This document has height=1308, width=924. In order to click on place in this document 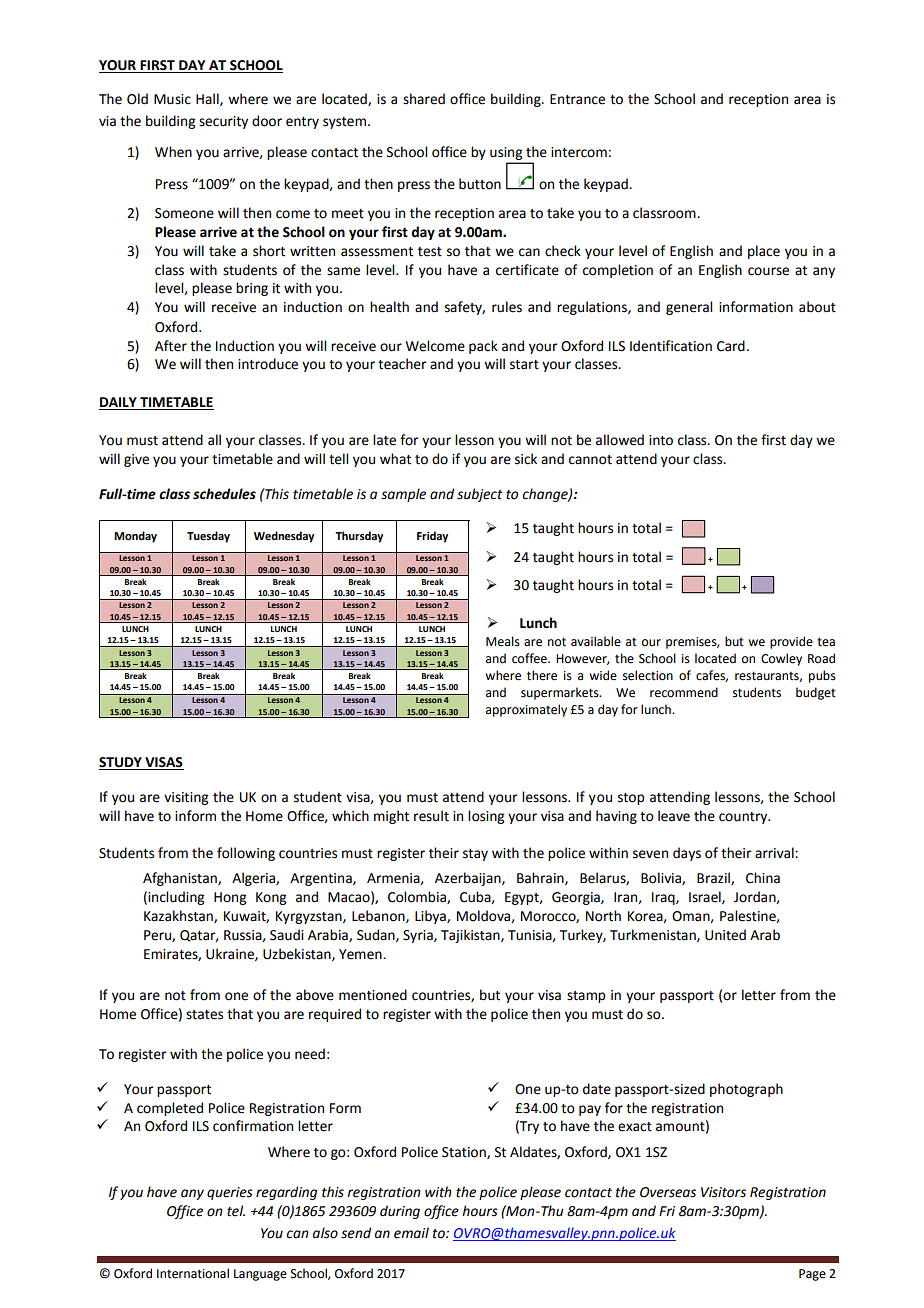, I will do `click(764, 252)`.
